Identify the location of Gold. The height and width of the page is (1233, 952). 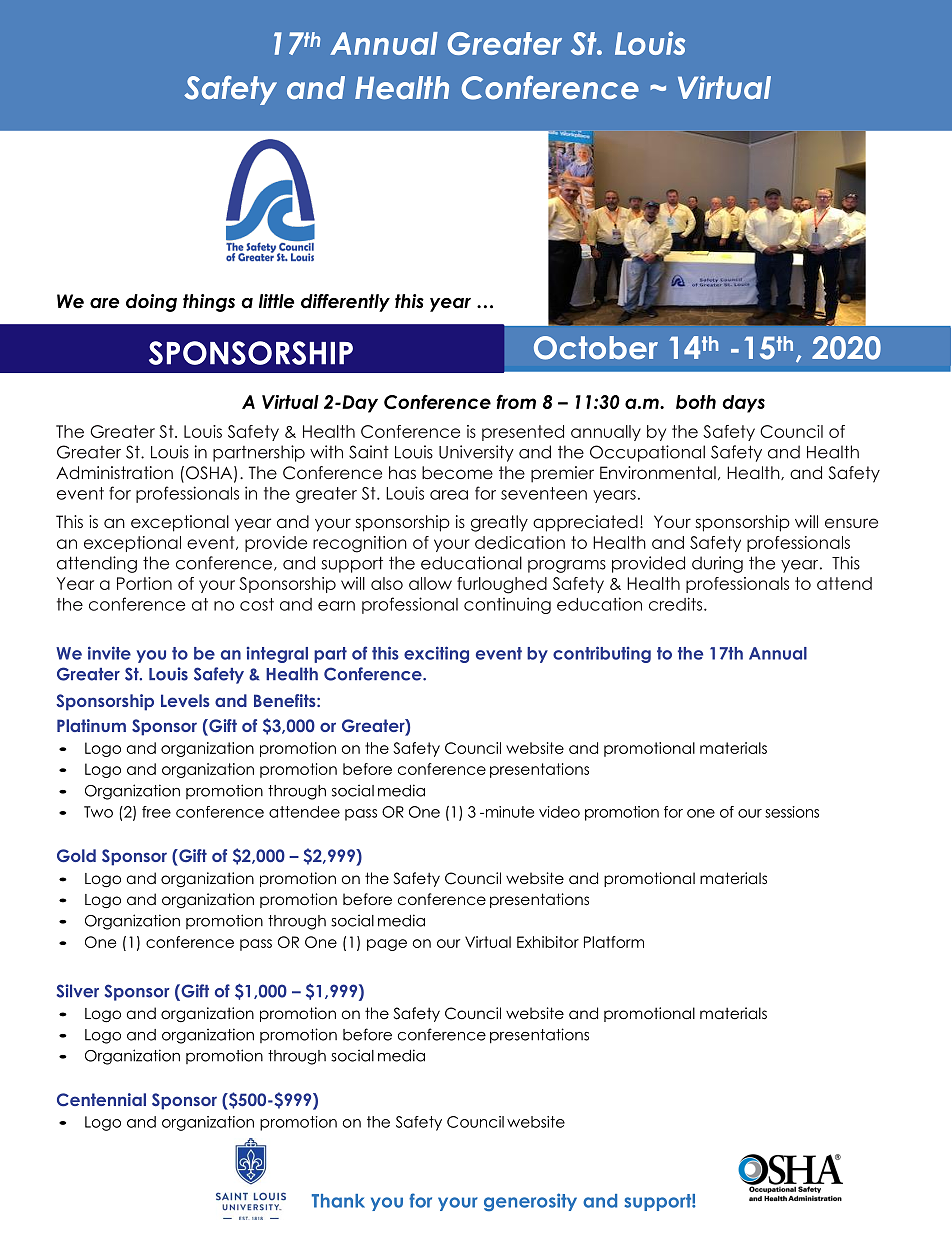
(76, 855).
